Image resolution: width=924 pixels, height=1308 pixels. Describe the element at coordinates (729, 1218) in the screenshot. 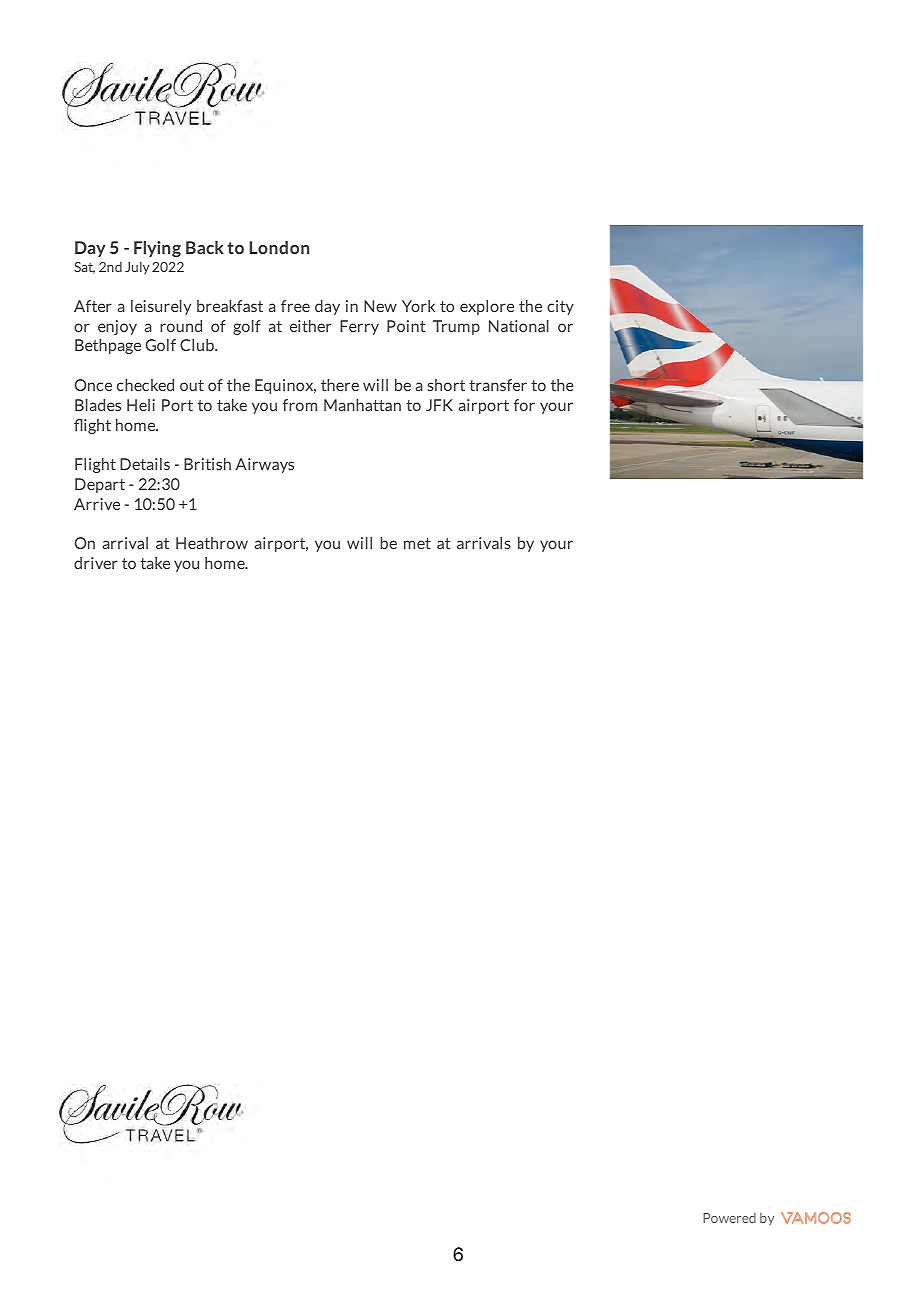

I see `Powered` at that location.
